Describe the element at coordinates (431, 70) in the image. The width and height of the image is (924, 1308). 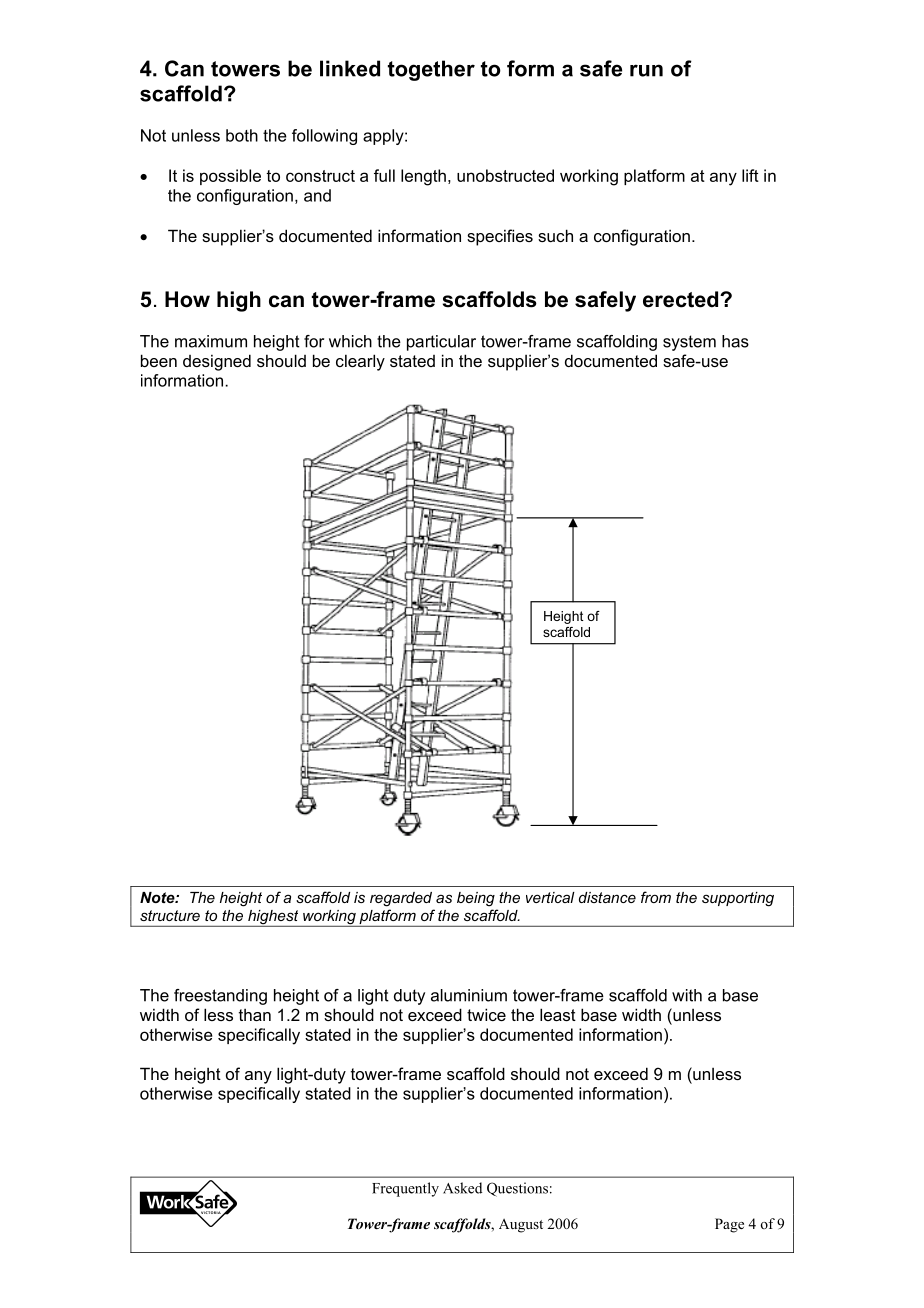
I see `together` at that location.
